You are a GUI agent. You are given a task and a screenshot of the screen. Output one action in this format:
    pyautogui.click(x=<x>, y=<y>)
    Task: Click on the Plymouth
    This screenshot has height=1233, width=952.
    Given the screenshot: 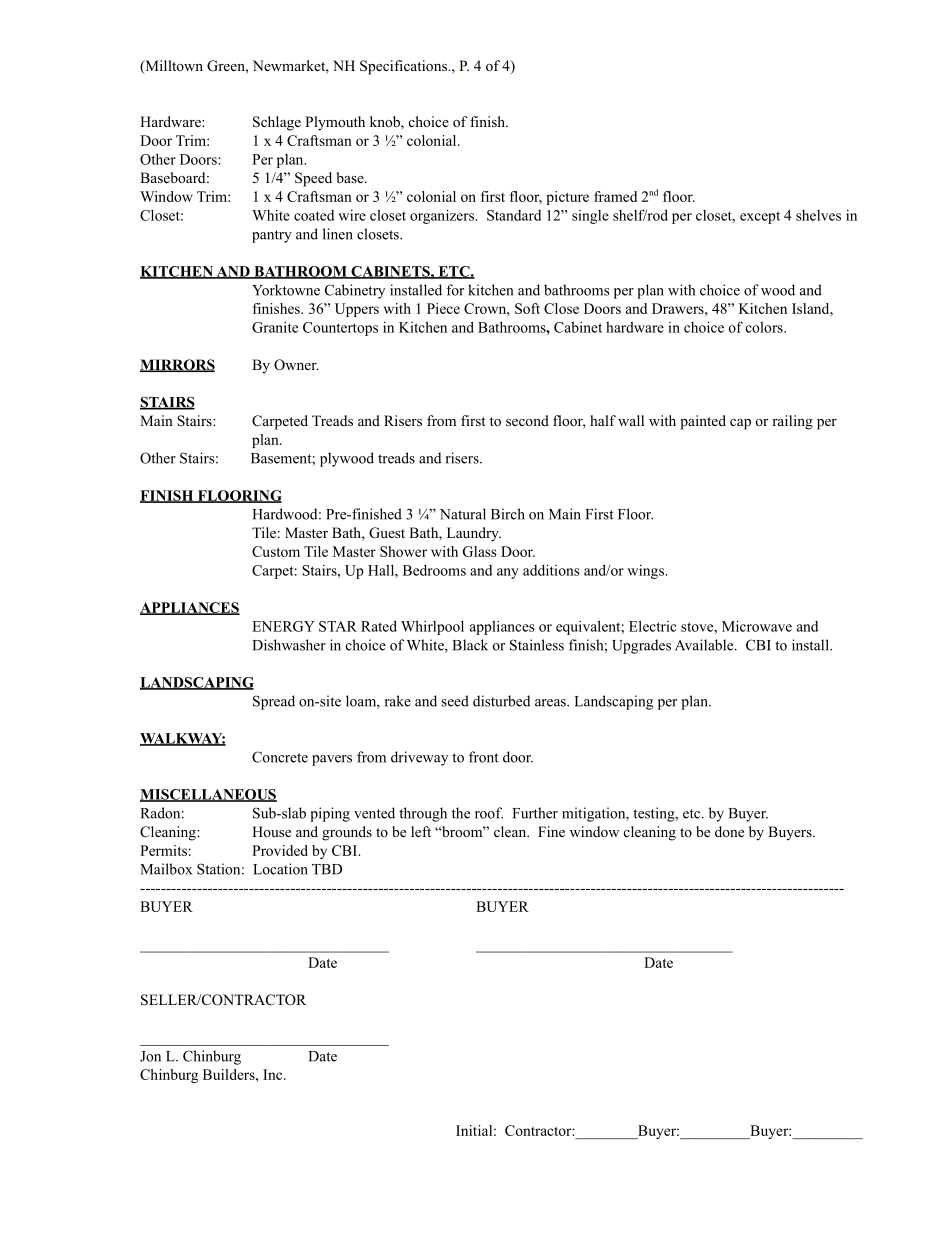 What is the action you would take?
    pyautogui.click(x=335, y=123)
